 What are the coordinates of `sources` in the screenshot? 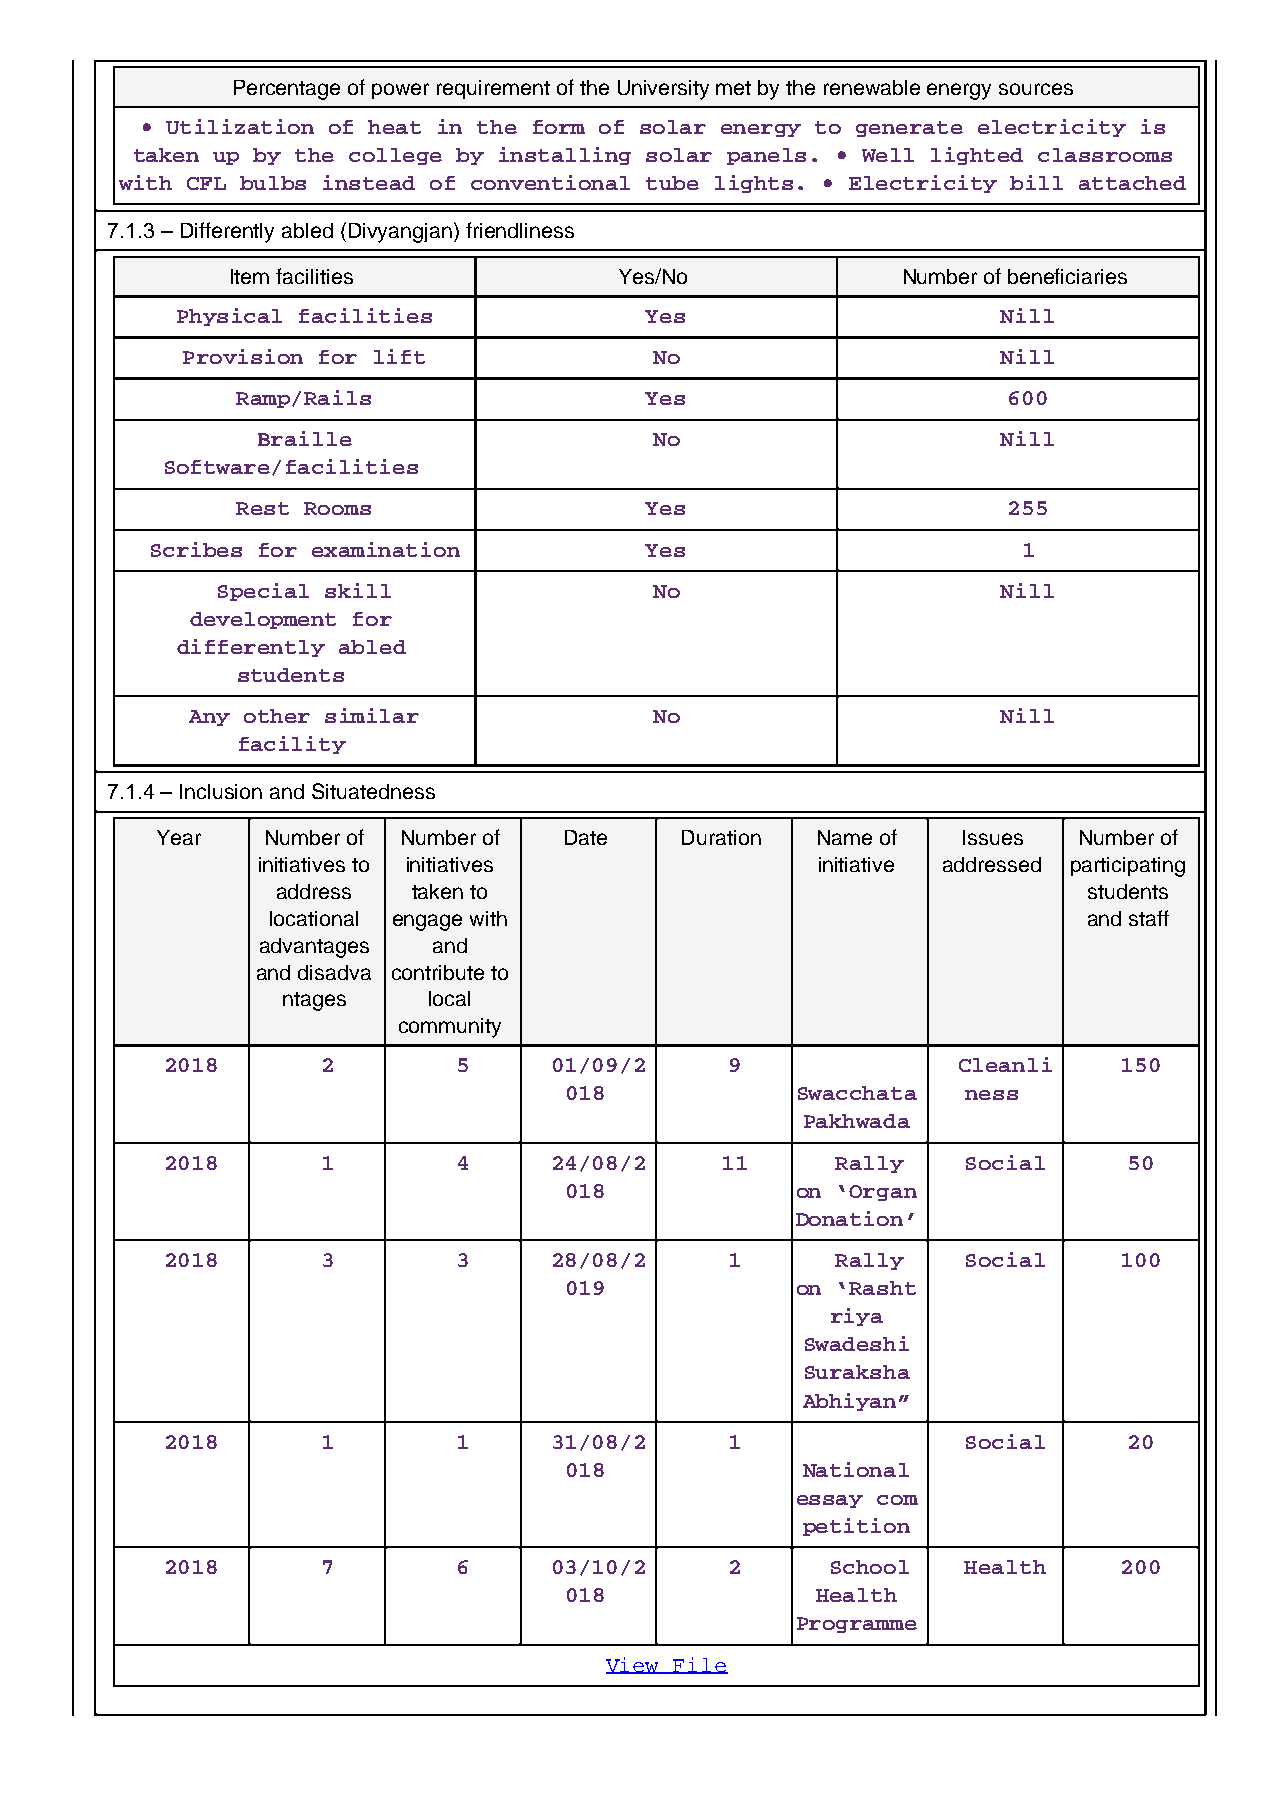 It's located at (1036, 89).
